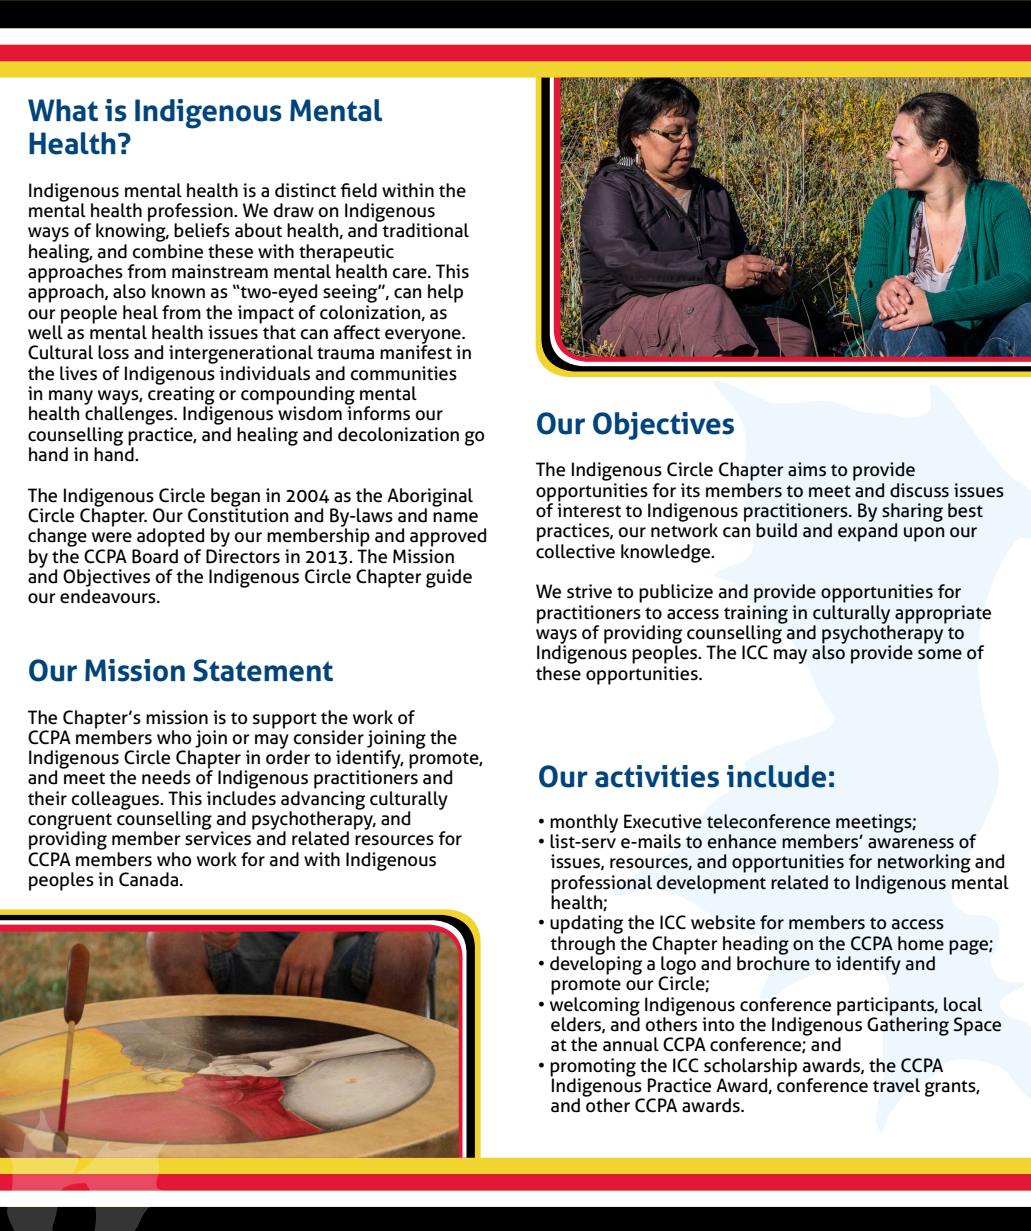 The width and height of the document is (1031, 1231). I want to click on What, so click(63, 110).
